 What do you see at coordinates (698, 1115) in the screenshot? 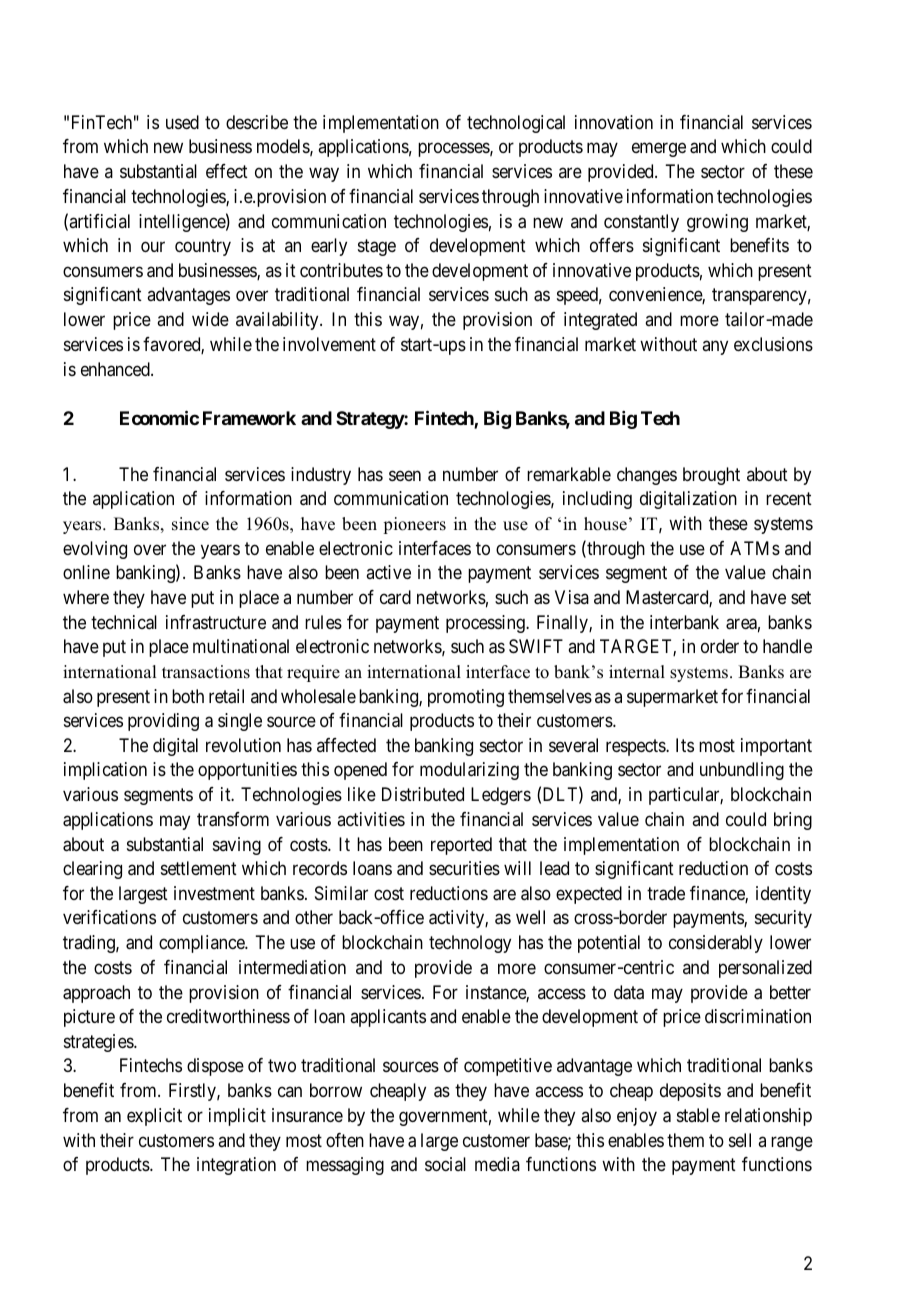
I see `stable` at bounding box center [698, 1115].
